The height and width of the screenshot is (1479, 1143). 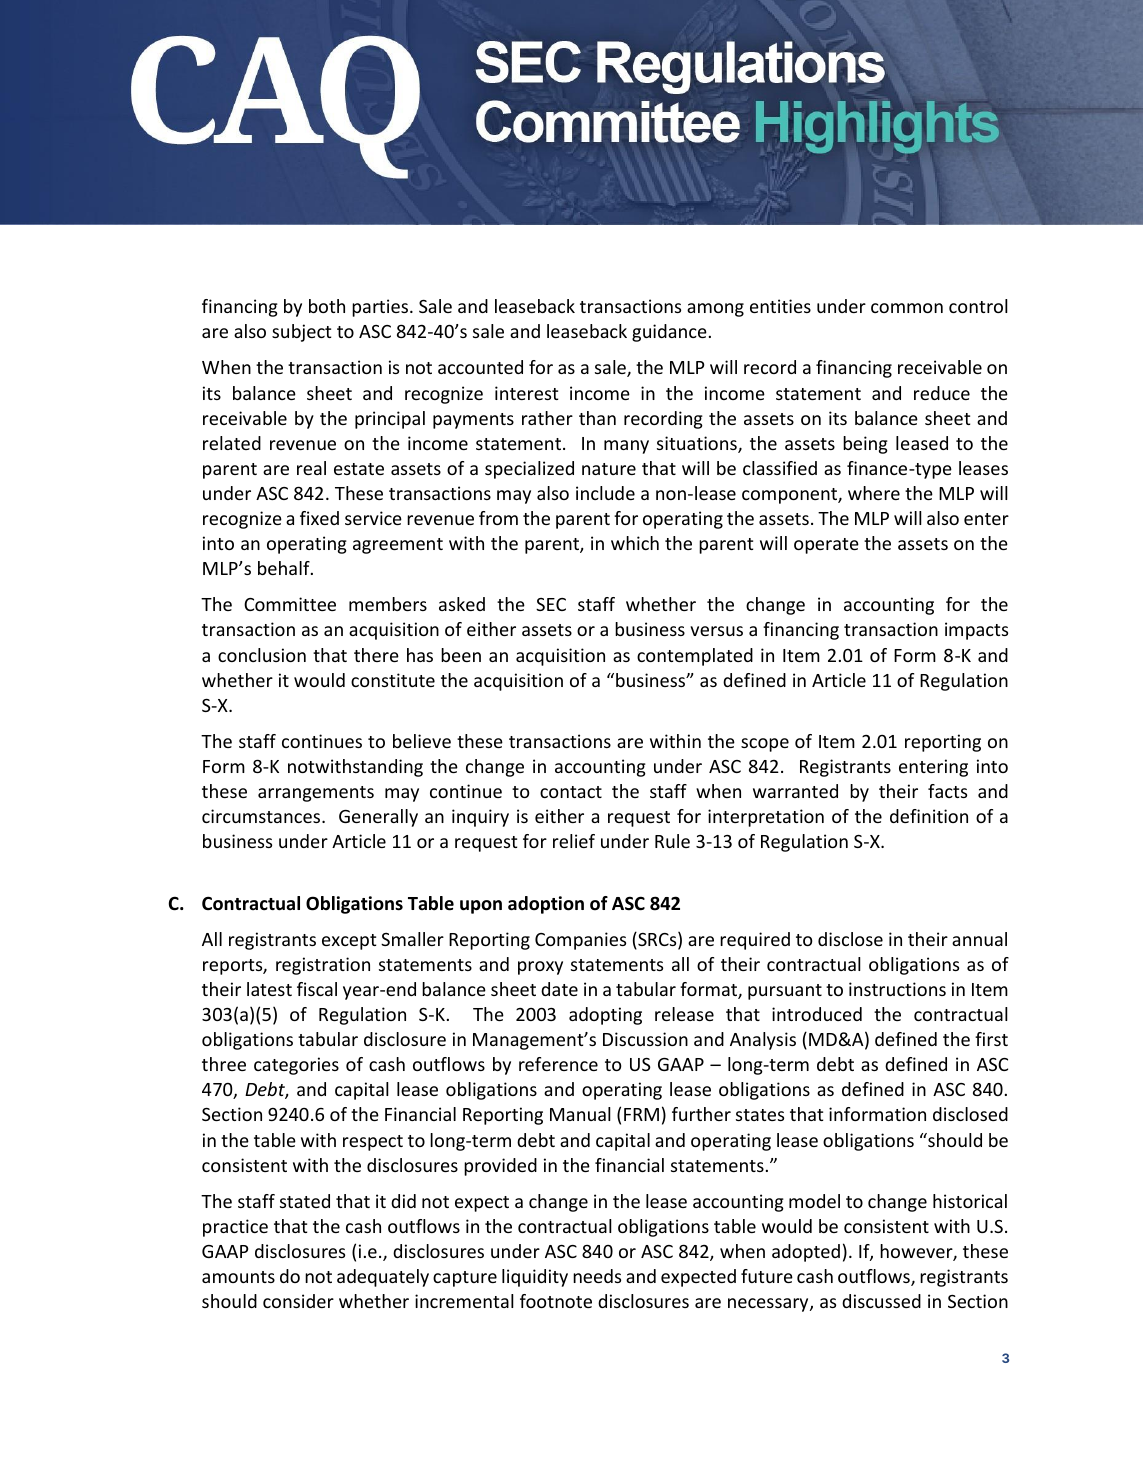 What do you see at coordinates (298, 1301) in the screenshot?
I see `consider` at bounding box center [298, 1301].
